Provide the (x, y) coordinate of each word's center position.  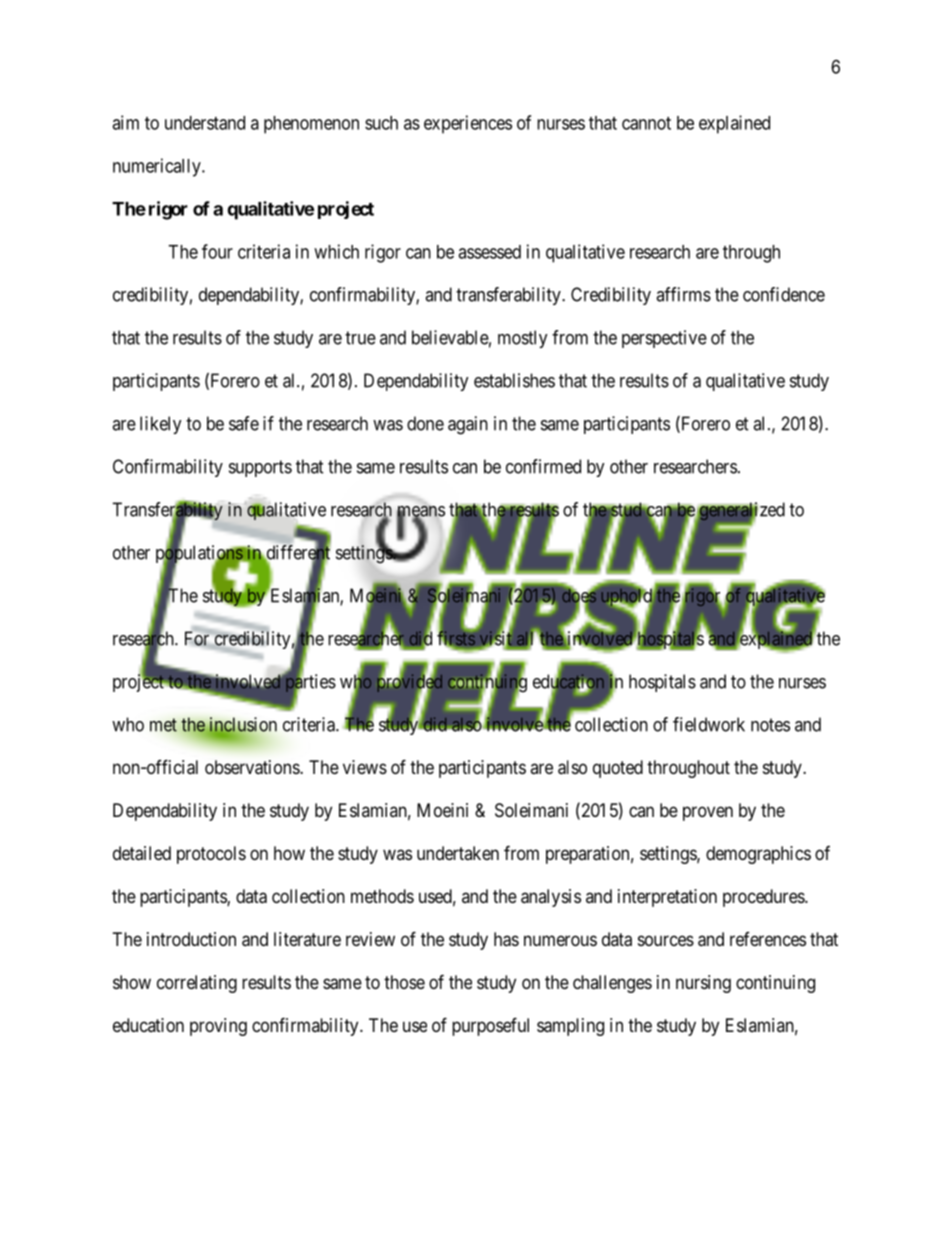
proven (708, 813)
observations (253, 767)
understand (205, 123)
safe (244, 423)
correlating (197, 984)
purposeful (490, 1026)
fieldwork (709, 724)
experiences (468, 124)
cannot (646, 123)
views (365, 767)
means (421, 512)
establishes (514, 380)
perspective (664, 339)
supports (260, 468)
